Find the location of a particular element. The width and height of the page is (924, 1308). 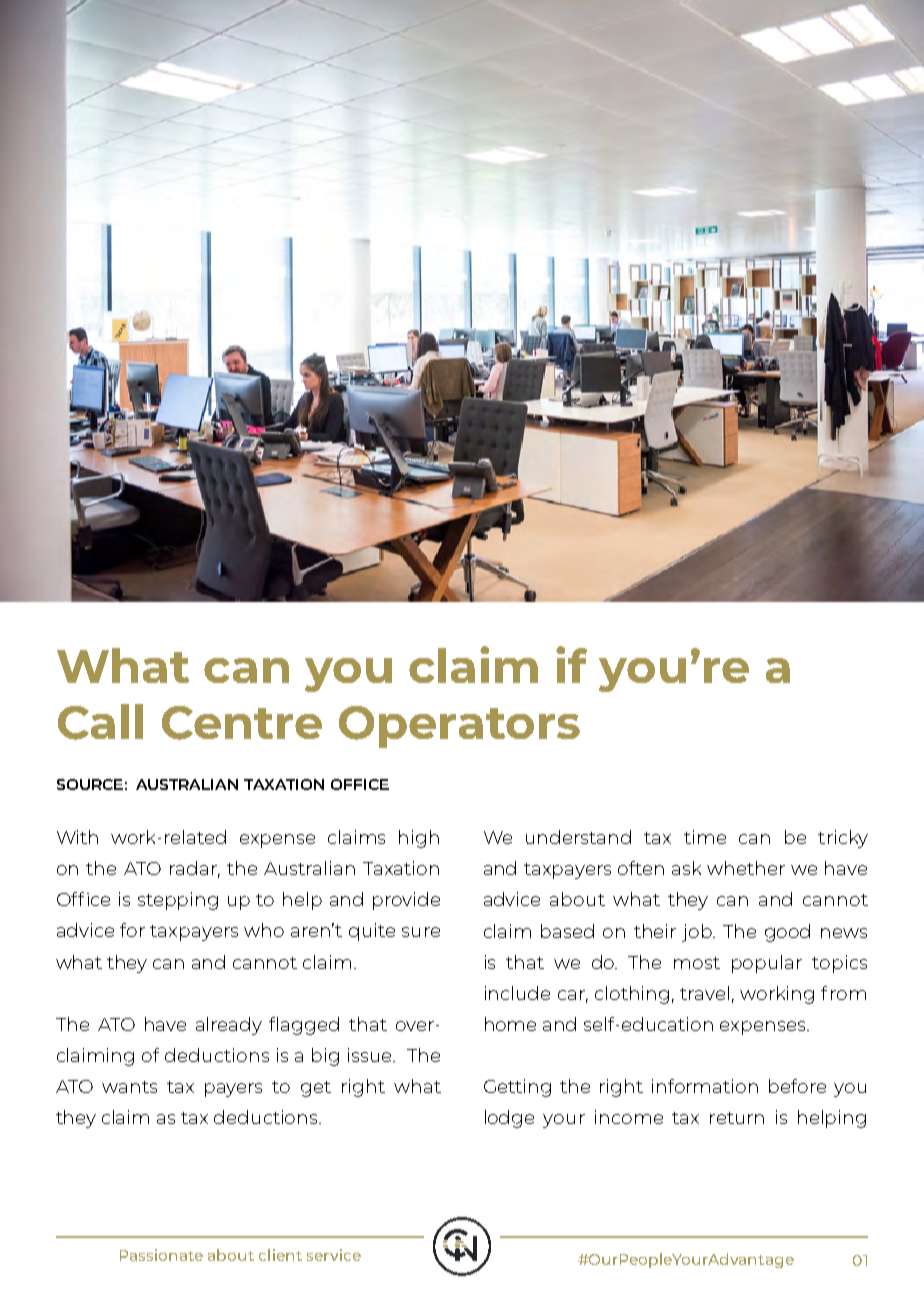

return is located at coordinates (737, 1118).
